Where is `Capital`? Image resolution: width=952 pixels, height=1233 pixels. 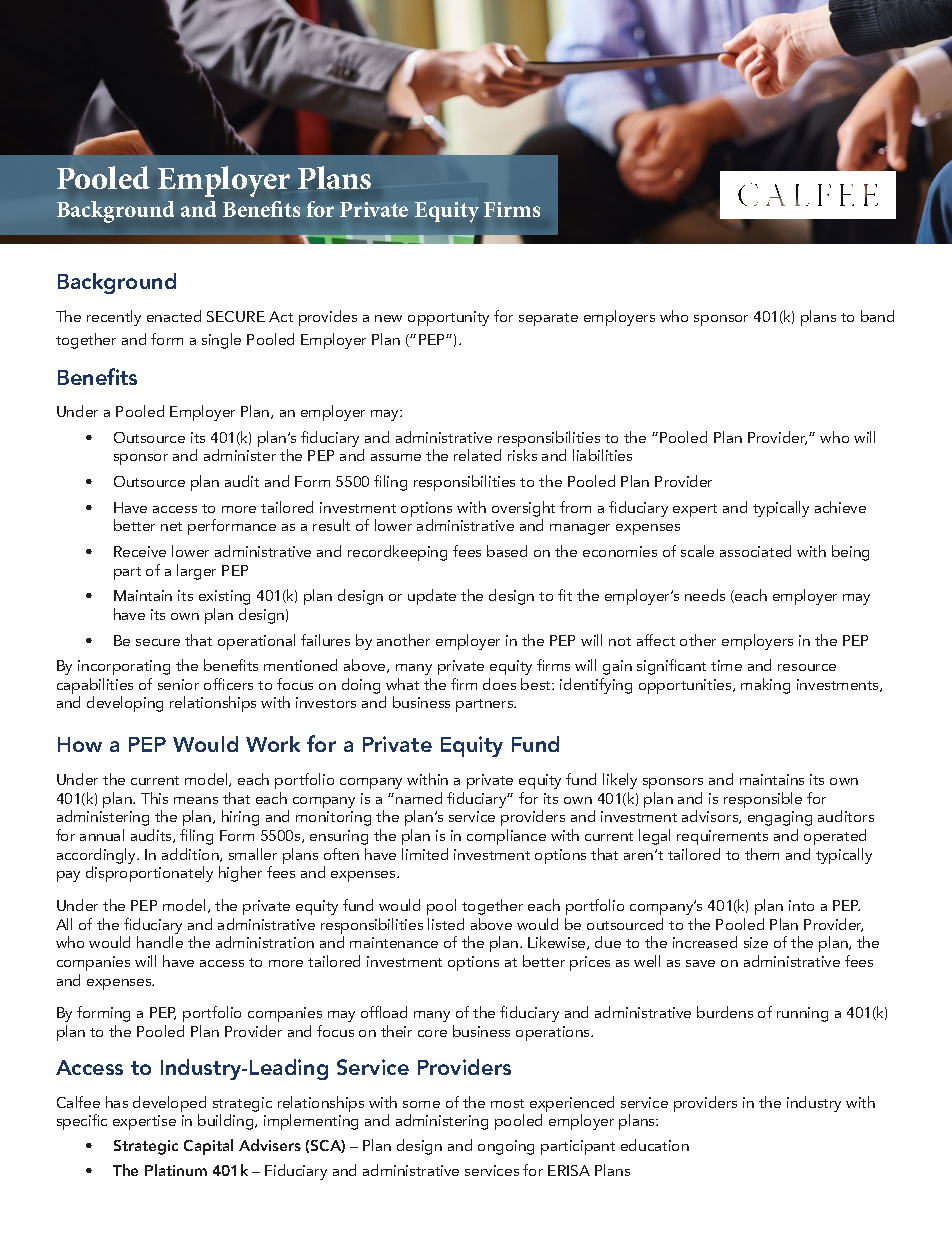 Capital is located at coordinates (208, 1147).
